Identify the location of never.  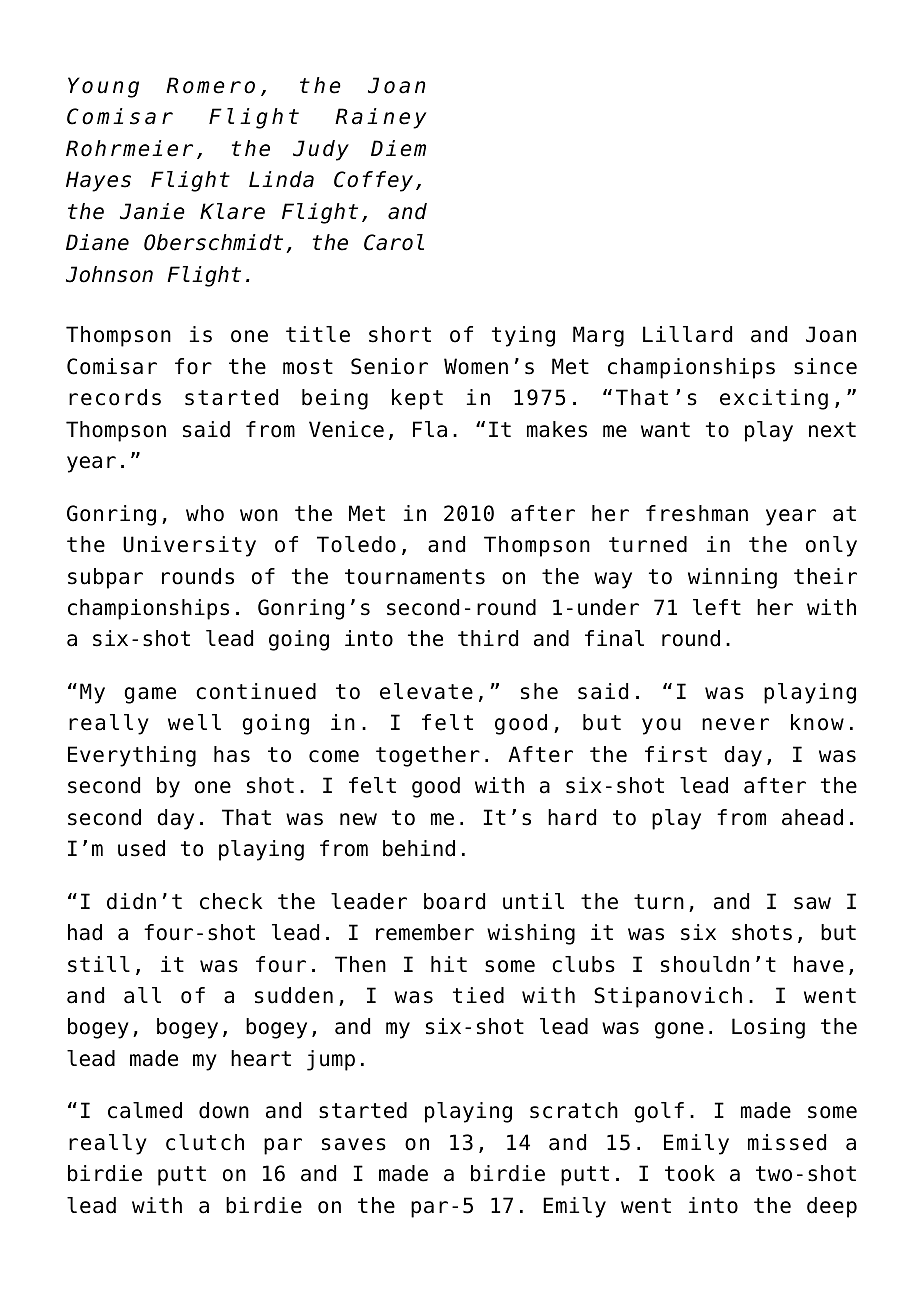
(735, 724).
